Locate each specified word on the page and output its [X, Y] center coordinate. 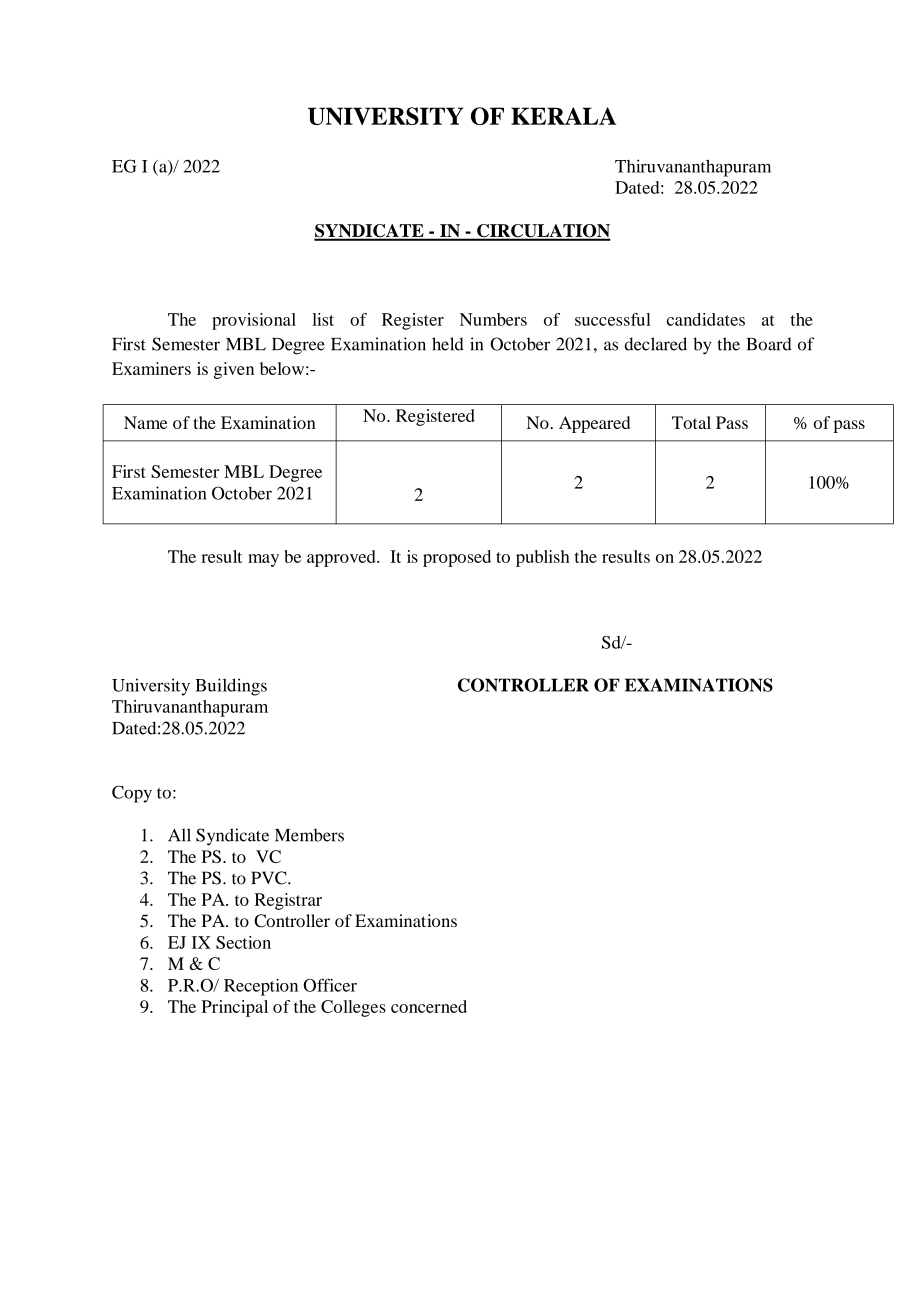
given [234, 370]
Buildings [231, 687]
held [448, 344]
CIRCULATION [543, 232]
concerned [429, 1006]
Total [691, 422]
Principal [235, 1008]
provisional [254, 321]
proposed [457, 558]
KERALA [563, 116]
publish [543, 558]
